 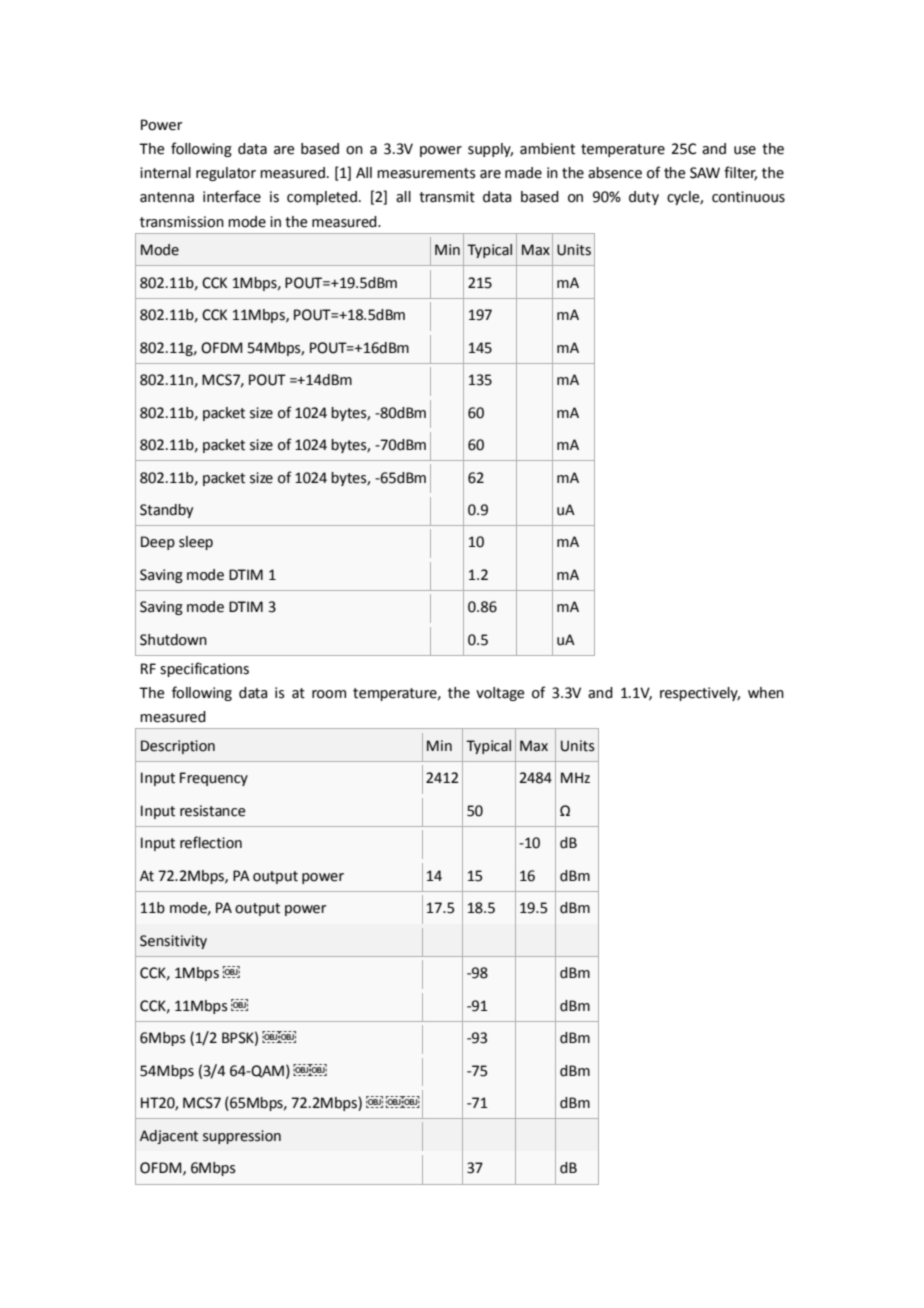 I want to click on when, so click(x=766, y=693).
